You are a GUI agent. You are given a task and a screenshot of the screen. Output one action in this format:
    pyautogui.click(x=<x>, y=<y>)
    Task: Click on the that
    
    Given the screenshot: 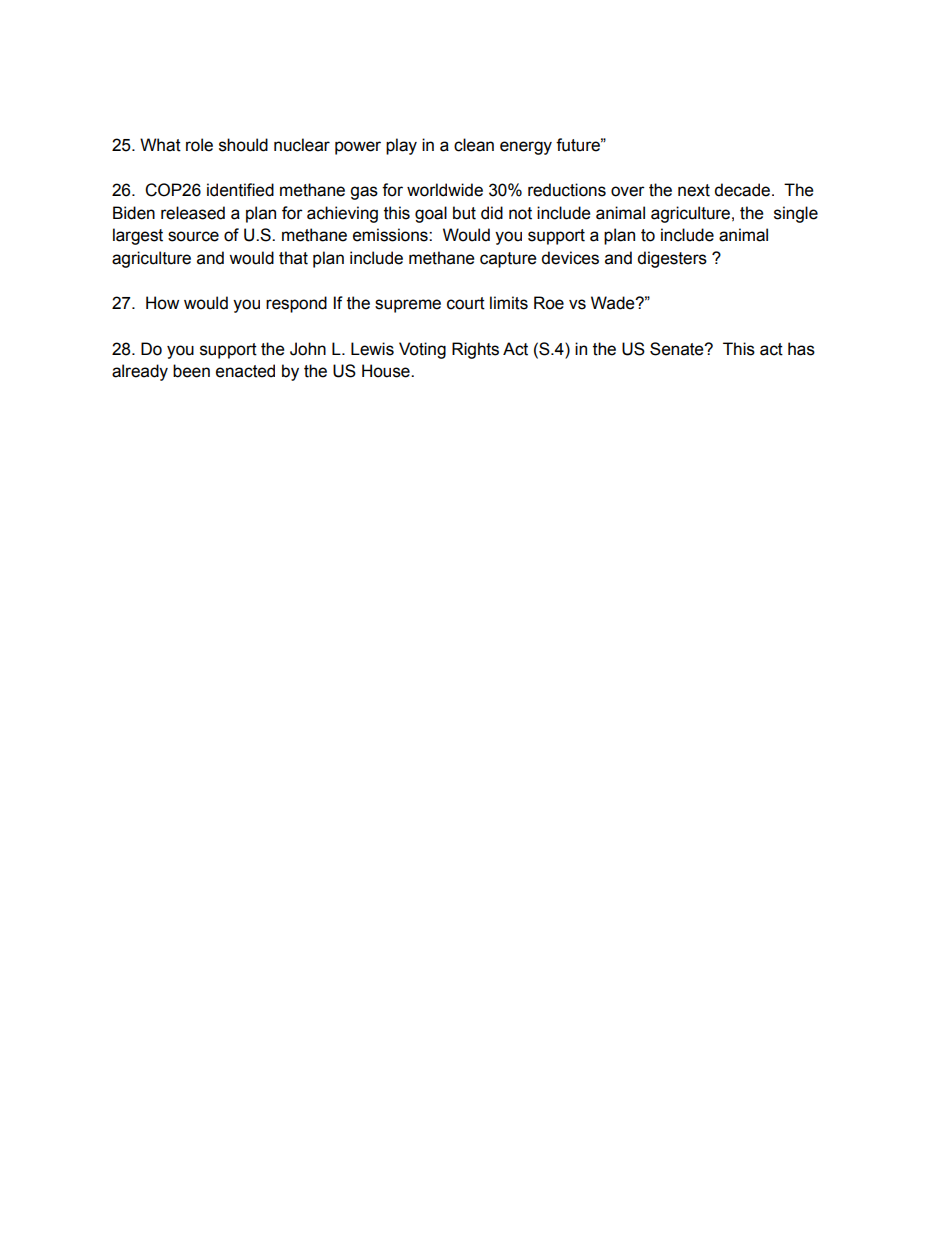 What is the action you would take?
    pyautogui.click(x=293, y=258)
